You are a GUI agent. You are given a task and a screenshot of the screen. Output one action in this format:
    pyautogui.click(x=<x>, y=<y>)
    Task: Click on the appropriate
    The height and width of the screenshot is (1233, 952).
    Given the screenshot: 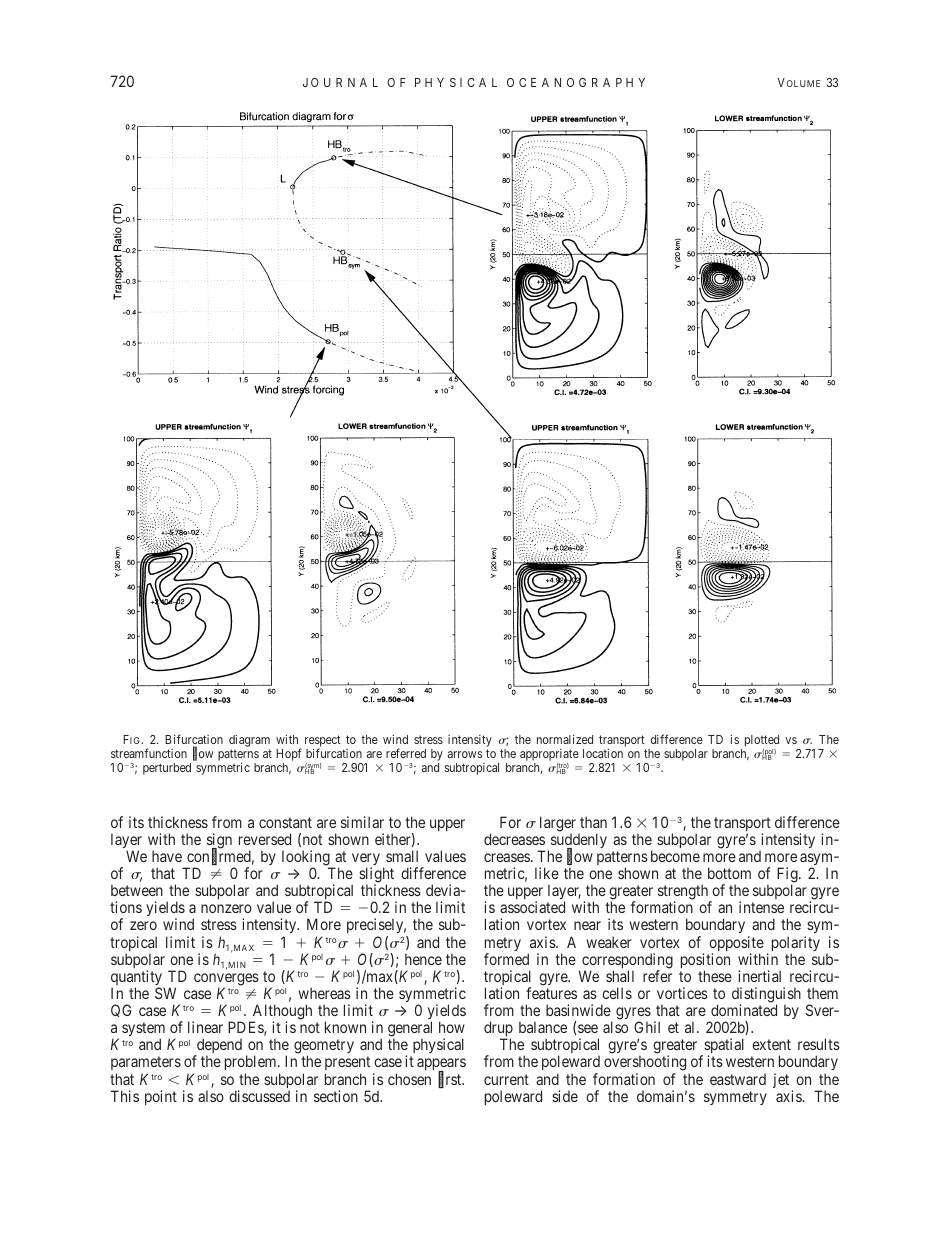 What is the action you would take?
    pyautogui.click(x=549, y=755)
